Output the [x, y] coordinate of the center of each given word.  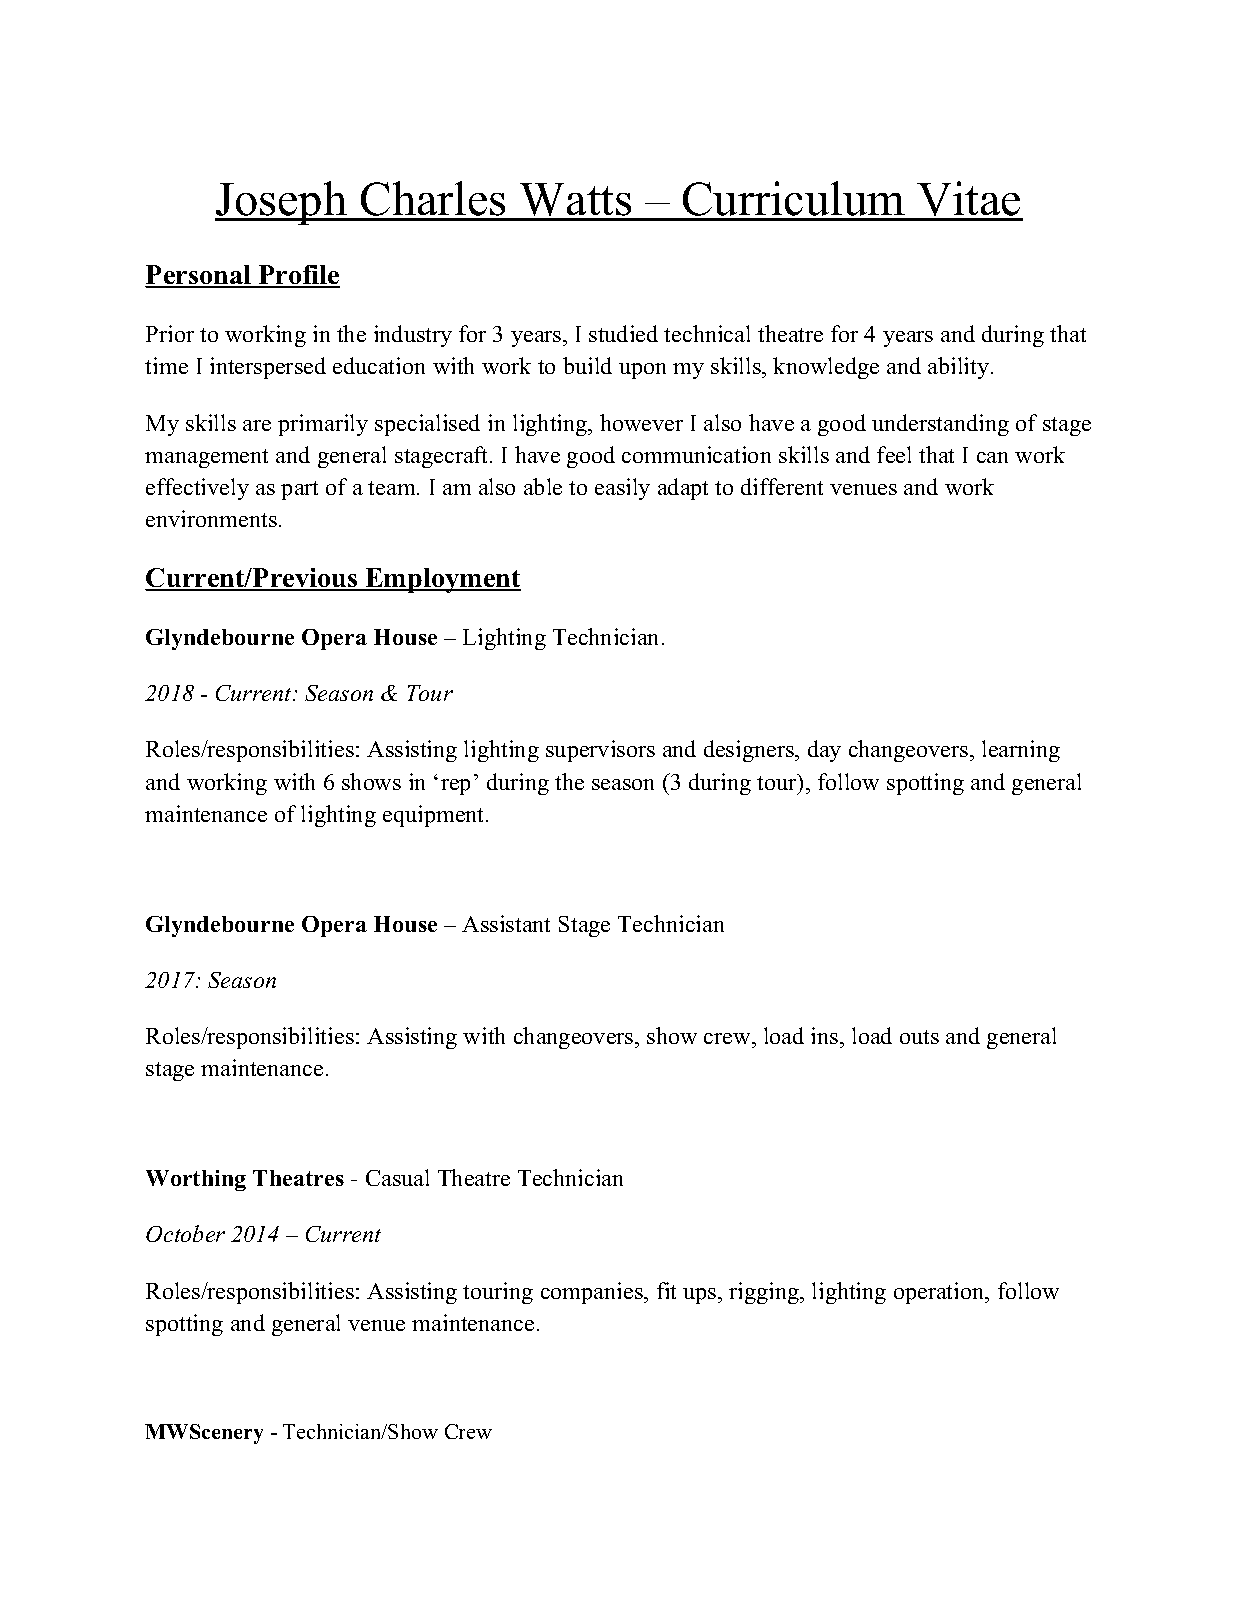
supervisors [600, 751]
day [824, 751]
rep [455, 787]
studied [623, 333]
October [185, 1233]
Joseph [282, 203]
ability [960, 368]
